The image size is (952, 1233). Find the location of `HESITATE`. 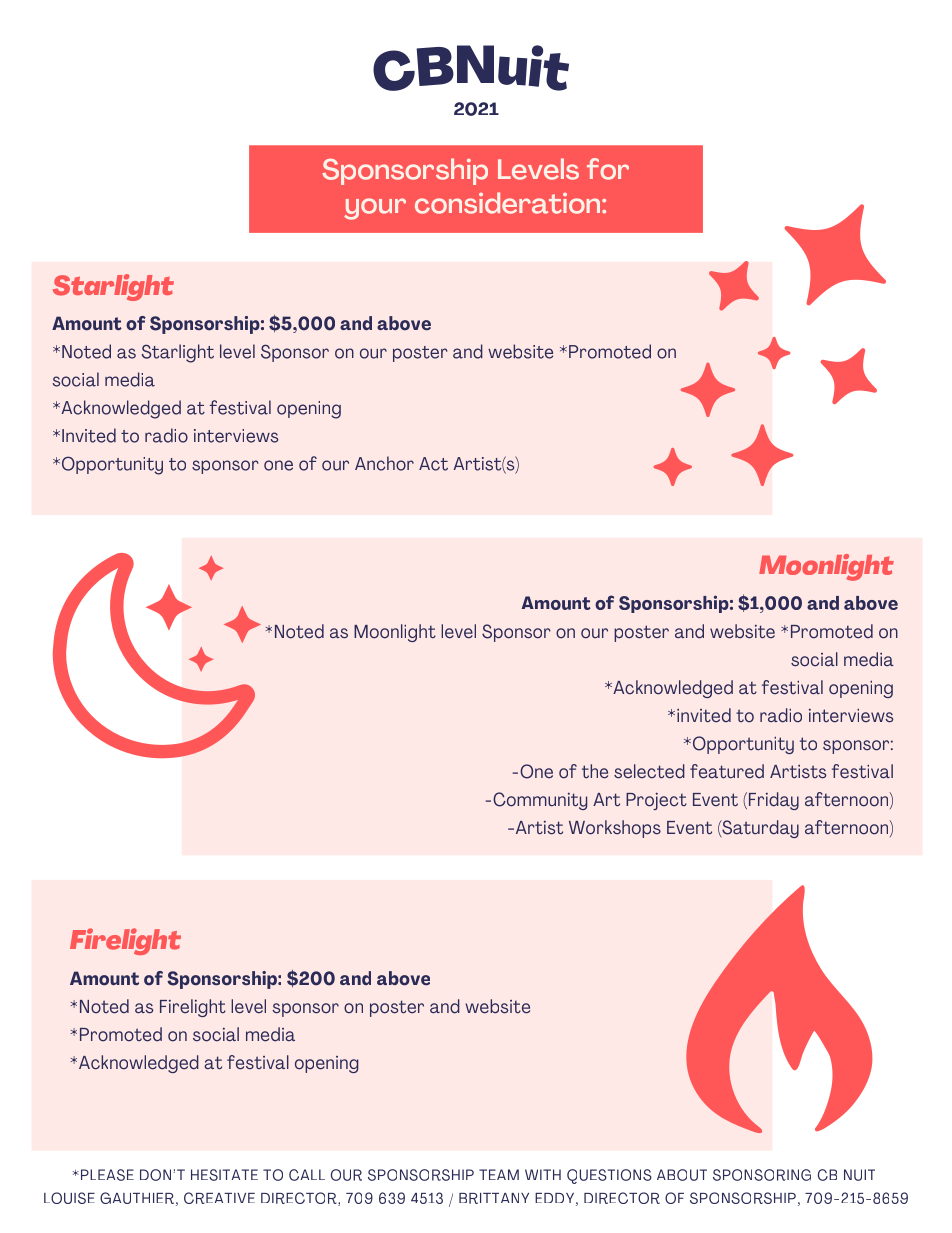

HESITATE is located at coordinates (224, 1175).
